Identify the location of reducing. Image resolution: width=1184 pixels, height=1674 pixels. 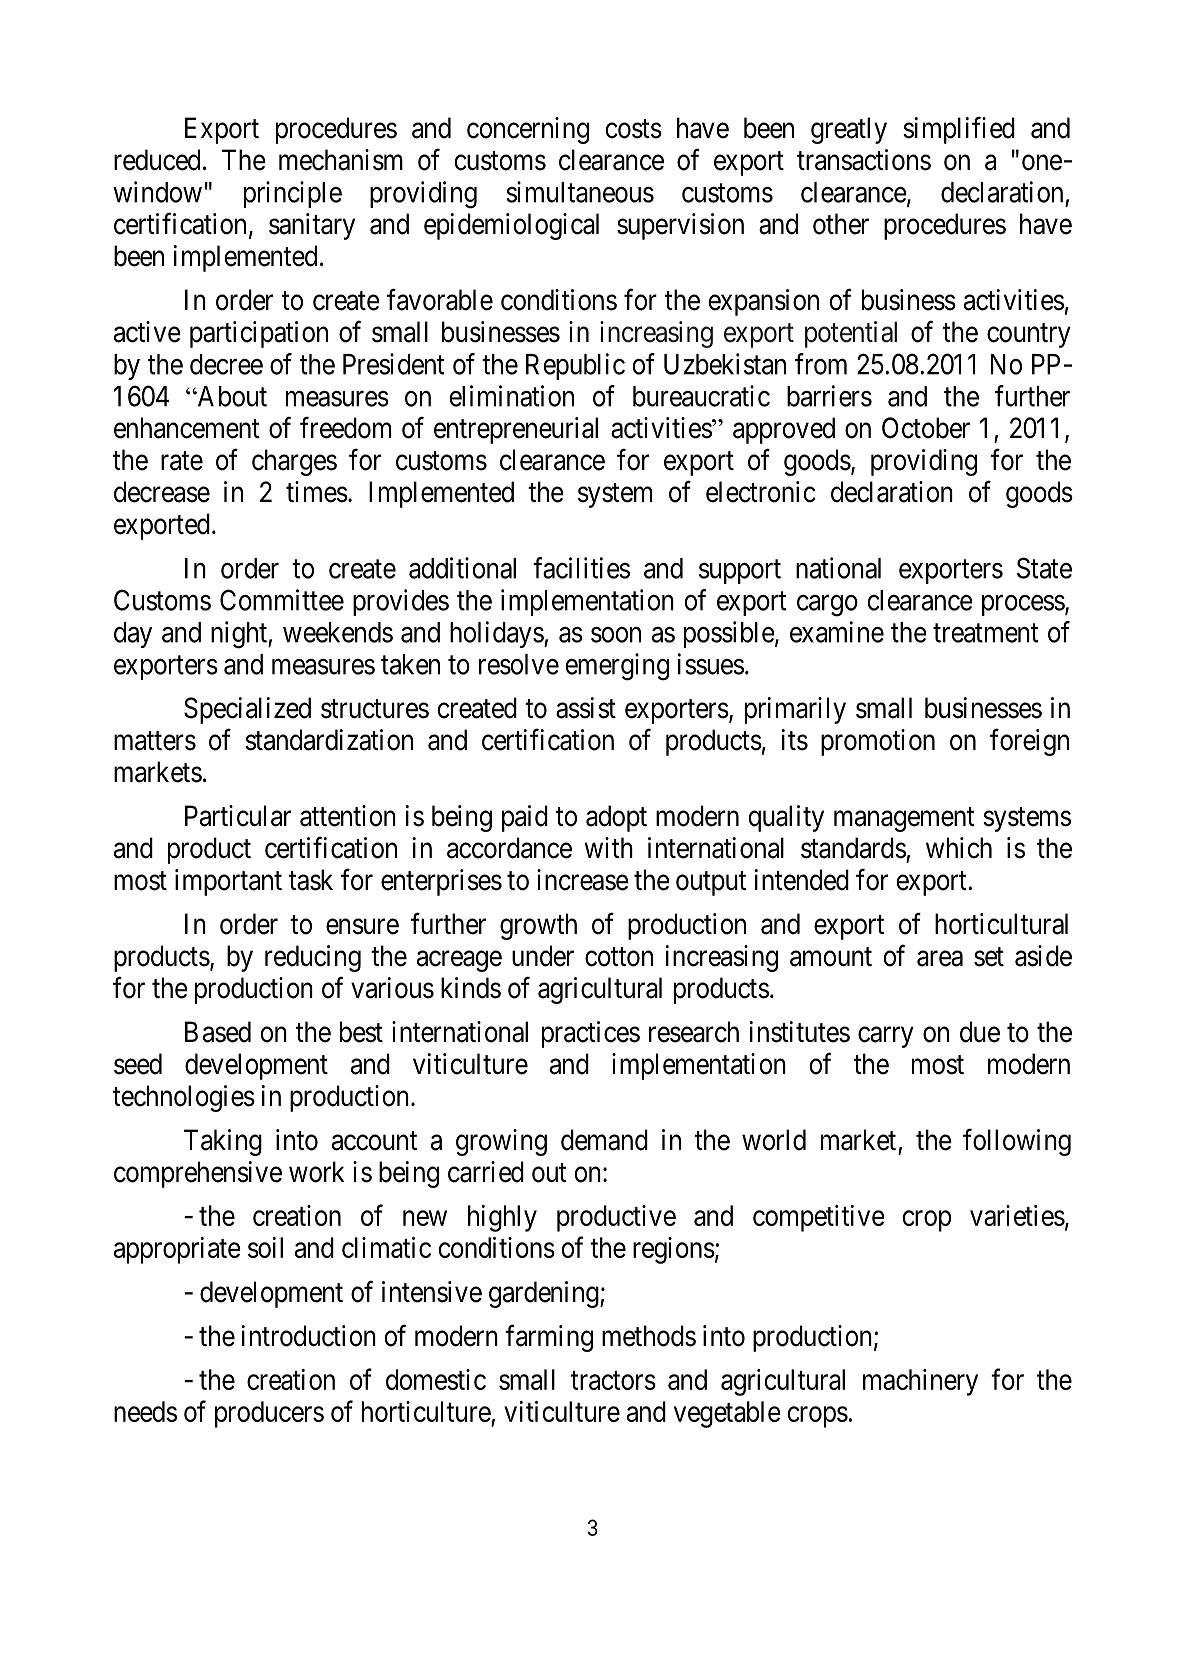
(313, 958).
